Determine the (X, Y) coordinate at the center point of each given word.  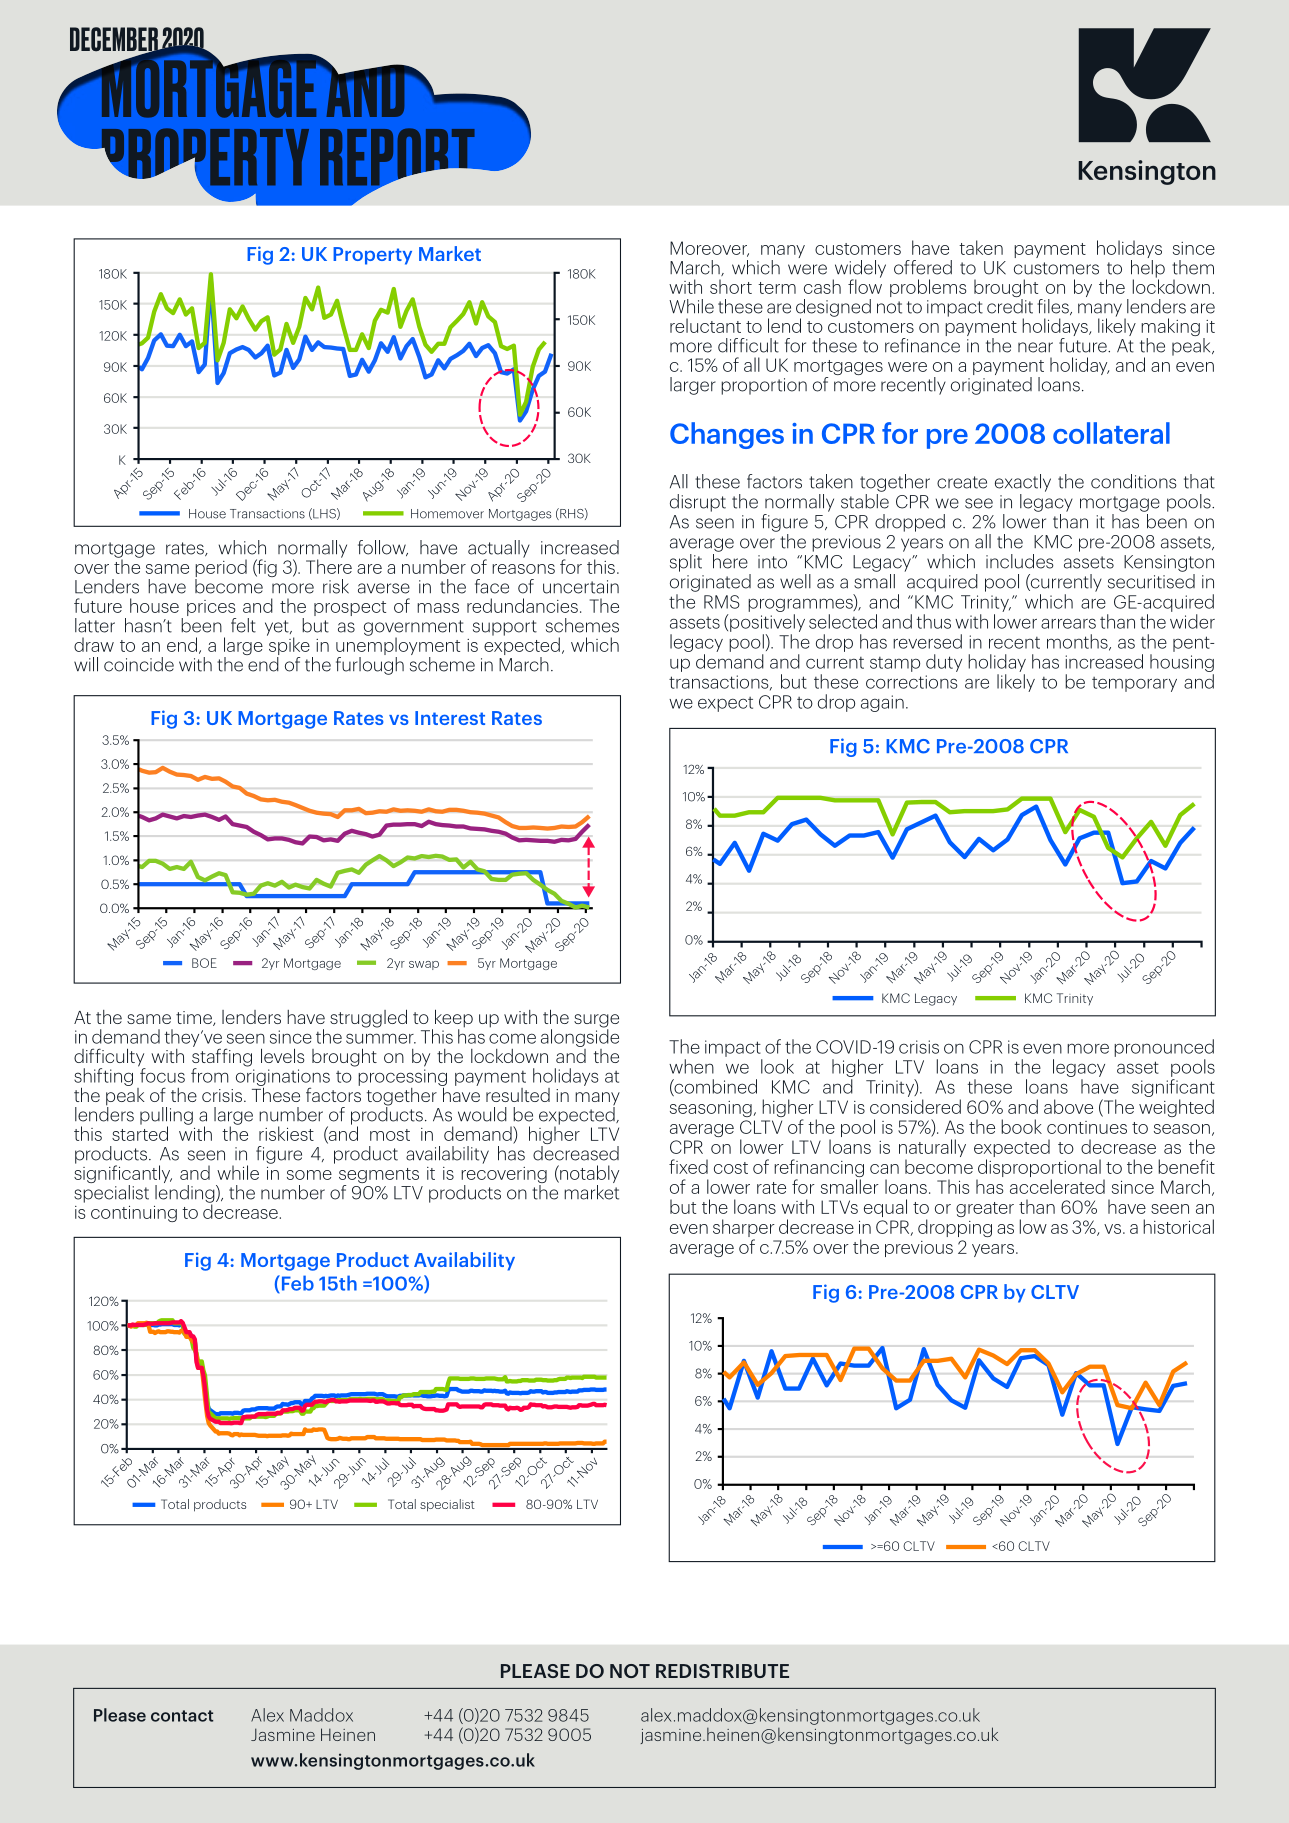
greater (985, 1209)
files (1054, 307)
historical (1178, 1226)
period (221, 568)
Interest (450, 718)
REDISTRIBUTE (722, 1671)
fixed (688, 1166)
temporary (1134, 684)
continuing (134, 1214)
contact (182, 1716)
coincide (139, 664)
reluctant (705, 325)
